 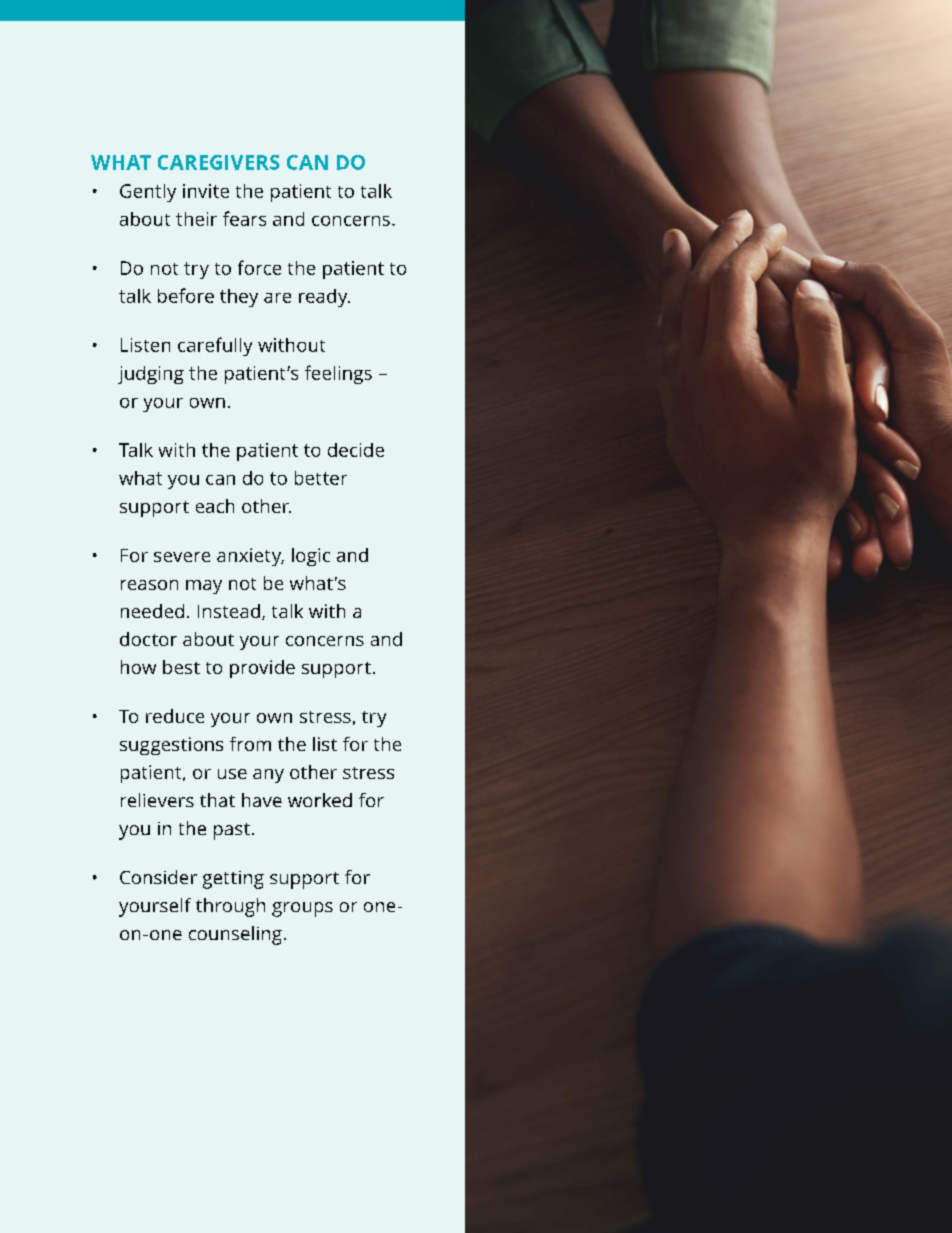 What do you see at coordinates (215, 346) in the screenshot?
I see `carefully` at bounding box center [215, 346].
